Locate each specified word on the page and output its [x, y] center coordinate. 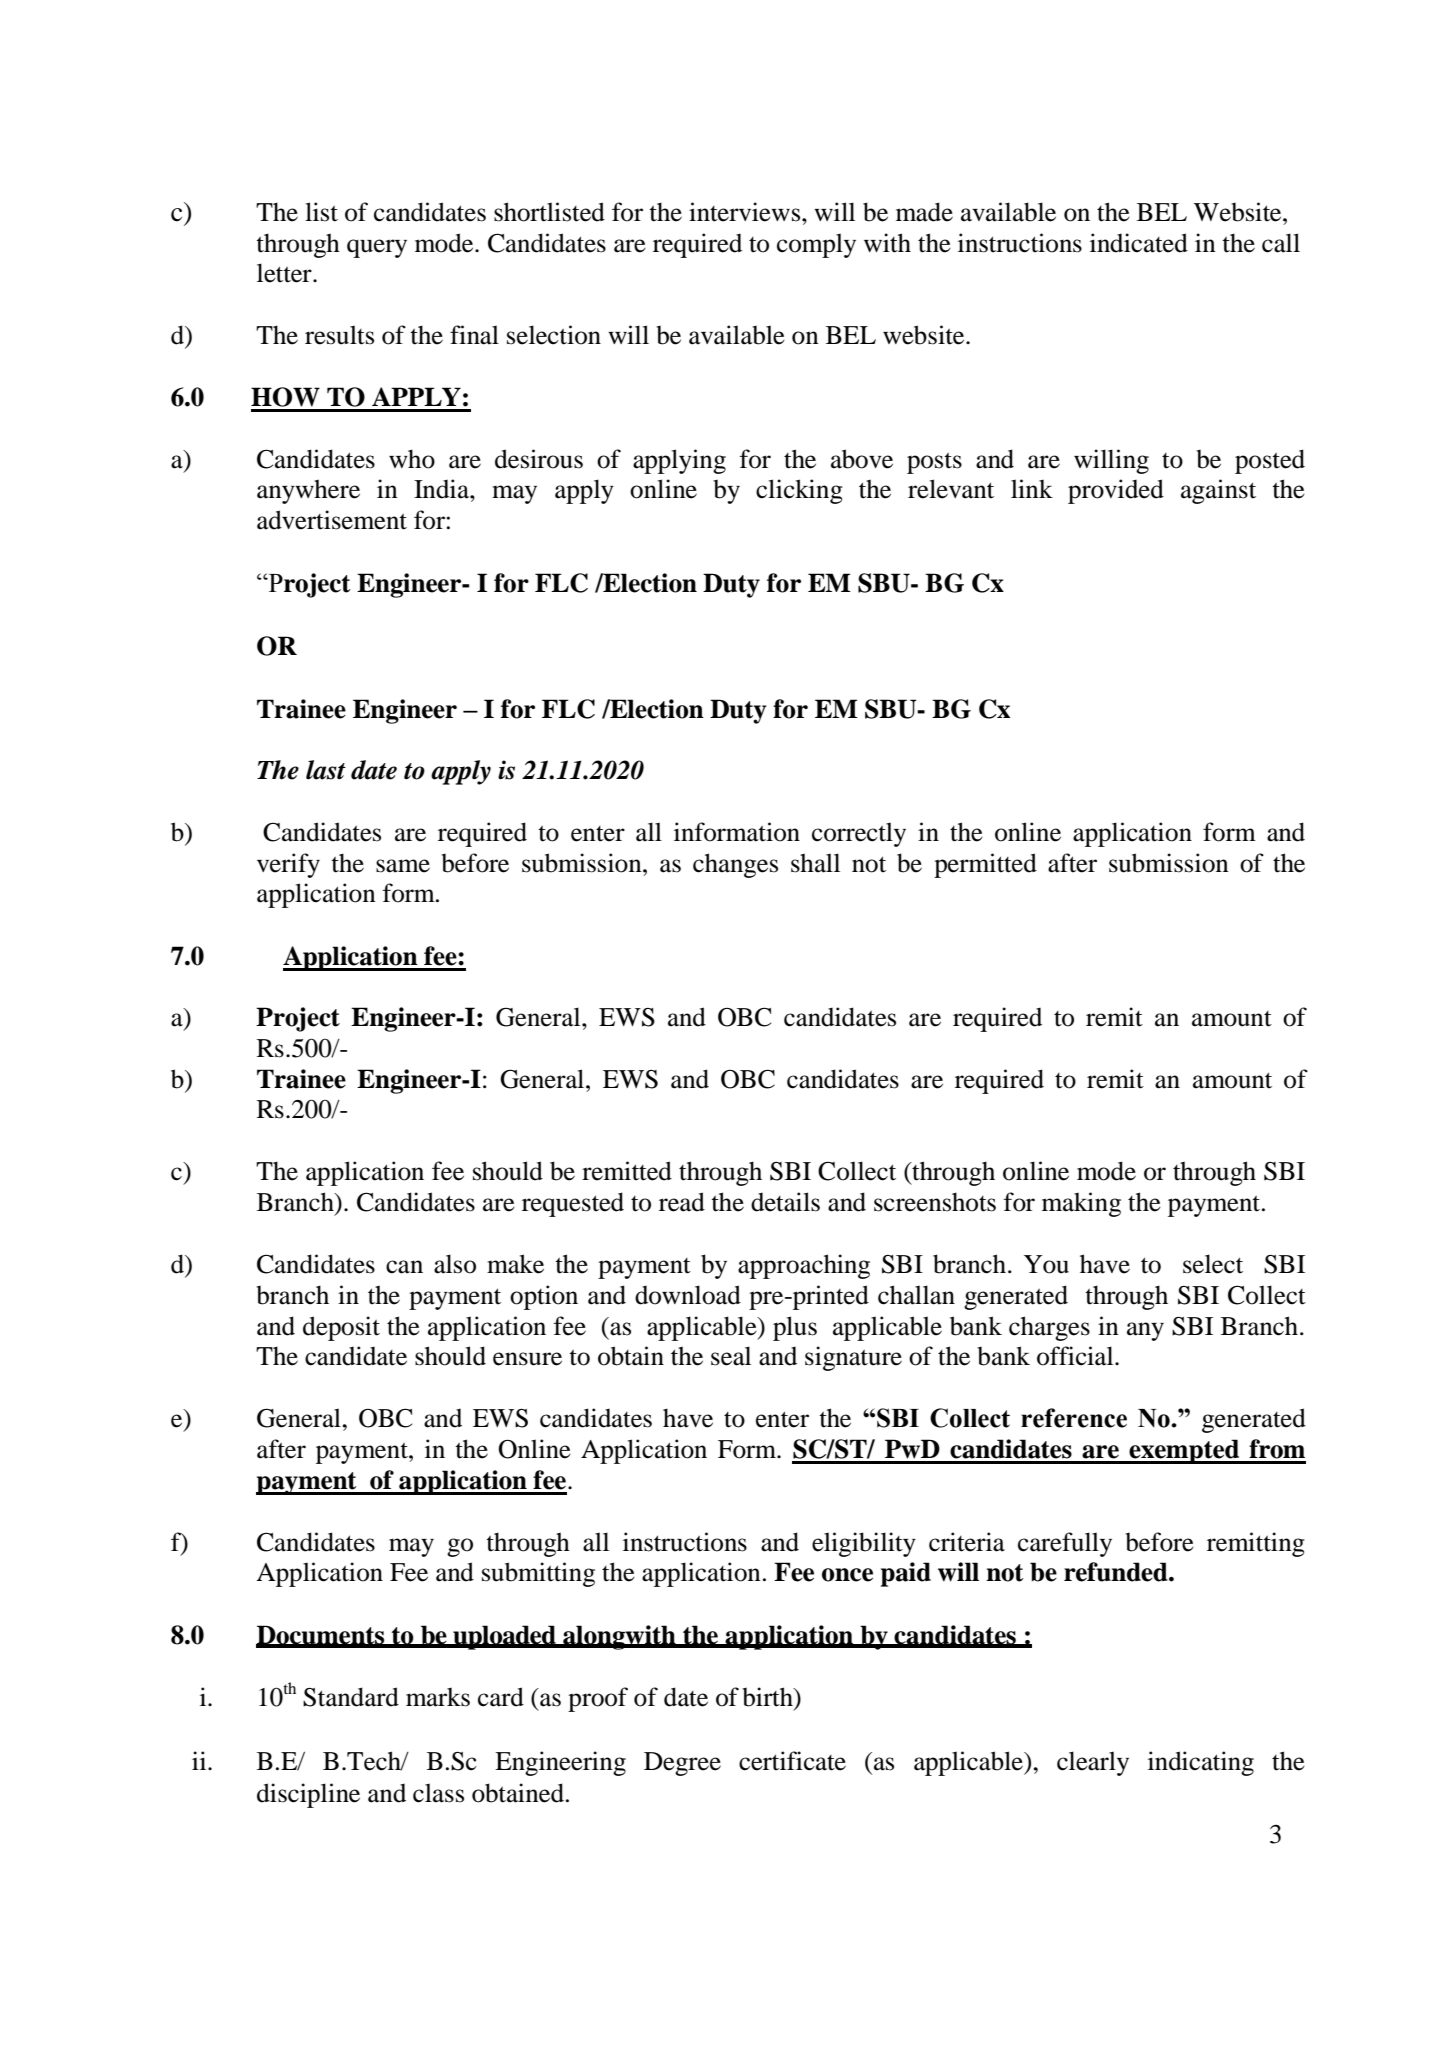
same [403, 866]
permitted [985, 865]
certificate [792, 1761]
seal [731, 1356]
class [438, 1793]
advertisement [332, 520]
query [377, 248]
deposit [341, 1328]
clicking [799, 491]
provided [1116, 491]
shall [815, 863]
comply [816, 245]
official [1076, 1356]
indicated [1139, 243]
